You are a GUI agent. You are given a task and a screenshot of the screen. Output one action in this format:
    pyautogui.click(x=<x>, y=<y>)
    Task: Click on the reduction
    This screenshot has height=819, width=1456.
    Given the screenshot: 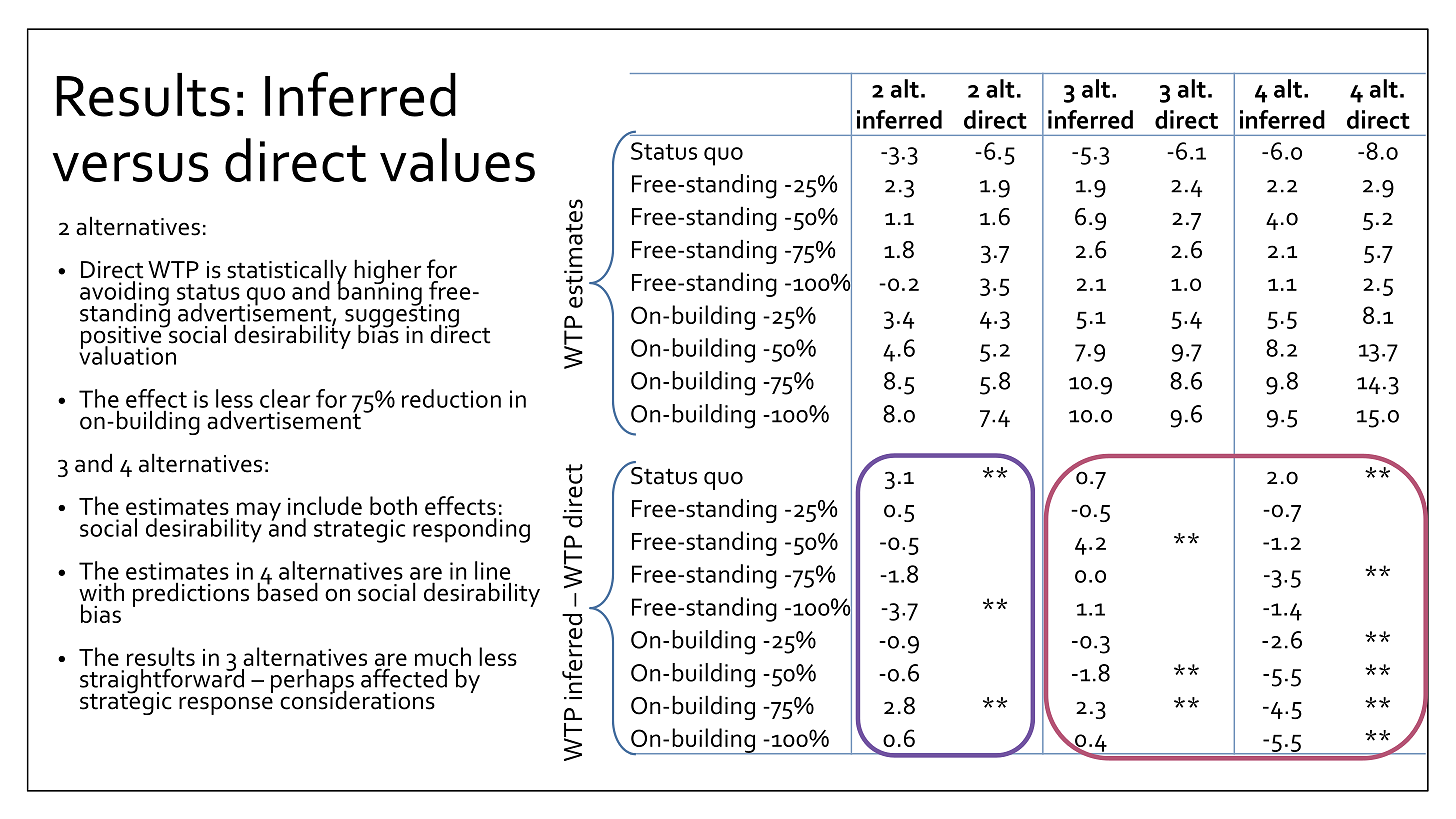 What is the action you would take?
    pyautogui.click(x=451, y=398)
